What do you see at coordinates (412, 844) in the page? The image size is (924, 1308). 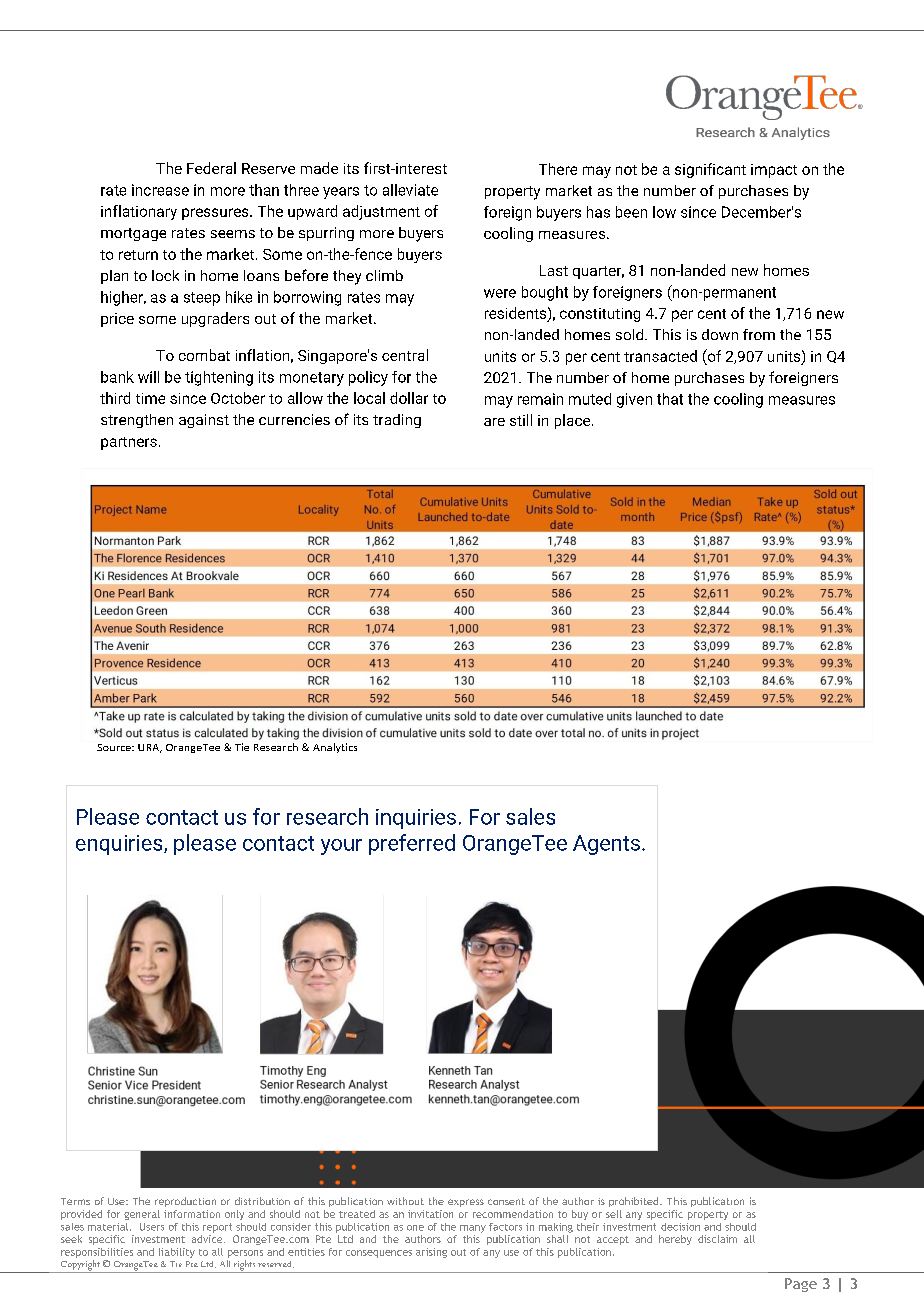 I see `preferred` at bounding box center [412, 844].
